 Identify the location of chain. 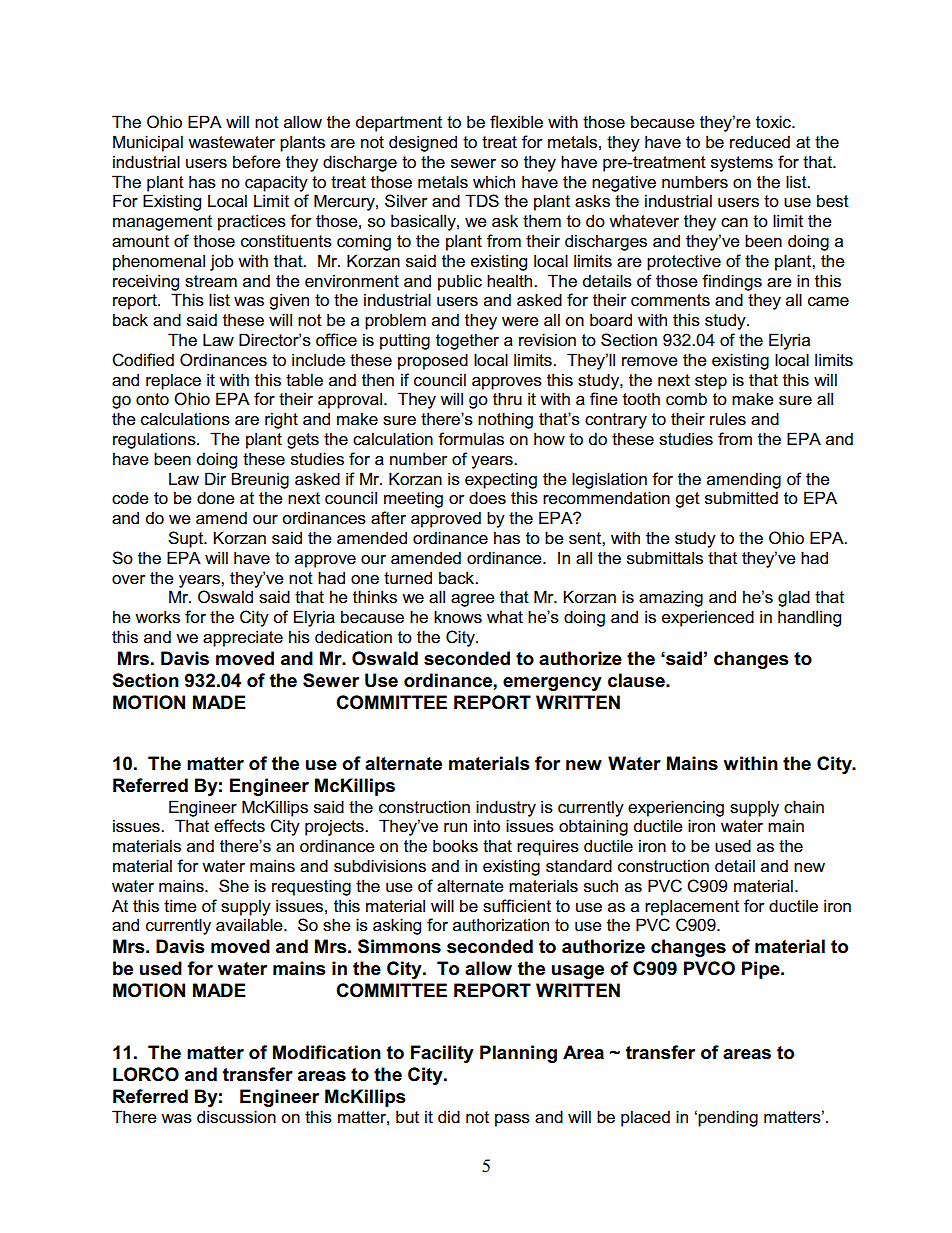
(804, 807).
